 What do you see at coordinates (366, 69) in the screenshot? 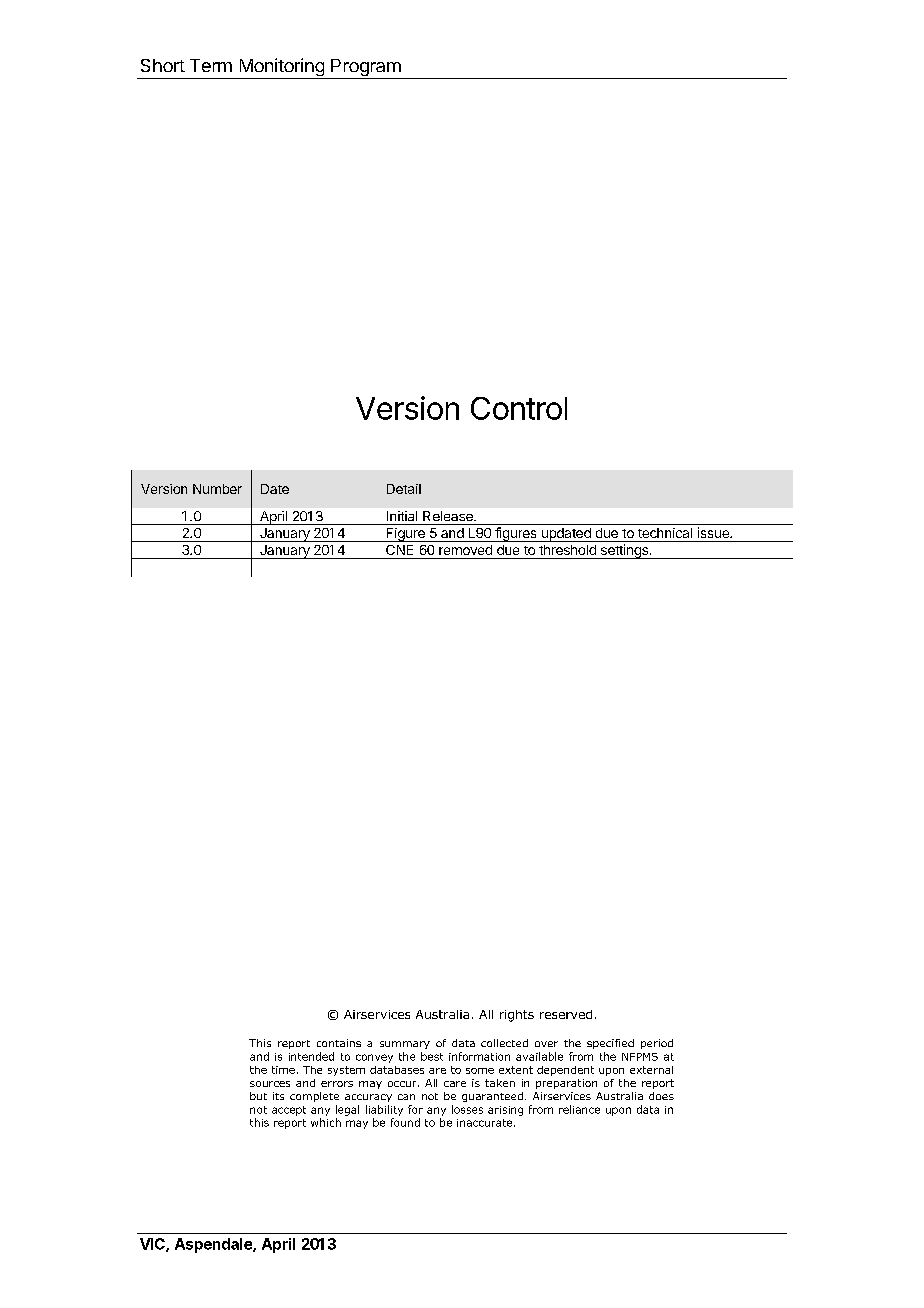
I see `Program` at bounding box center [366, 69].
